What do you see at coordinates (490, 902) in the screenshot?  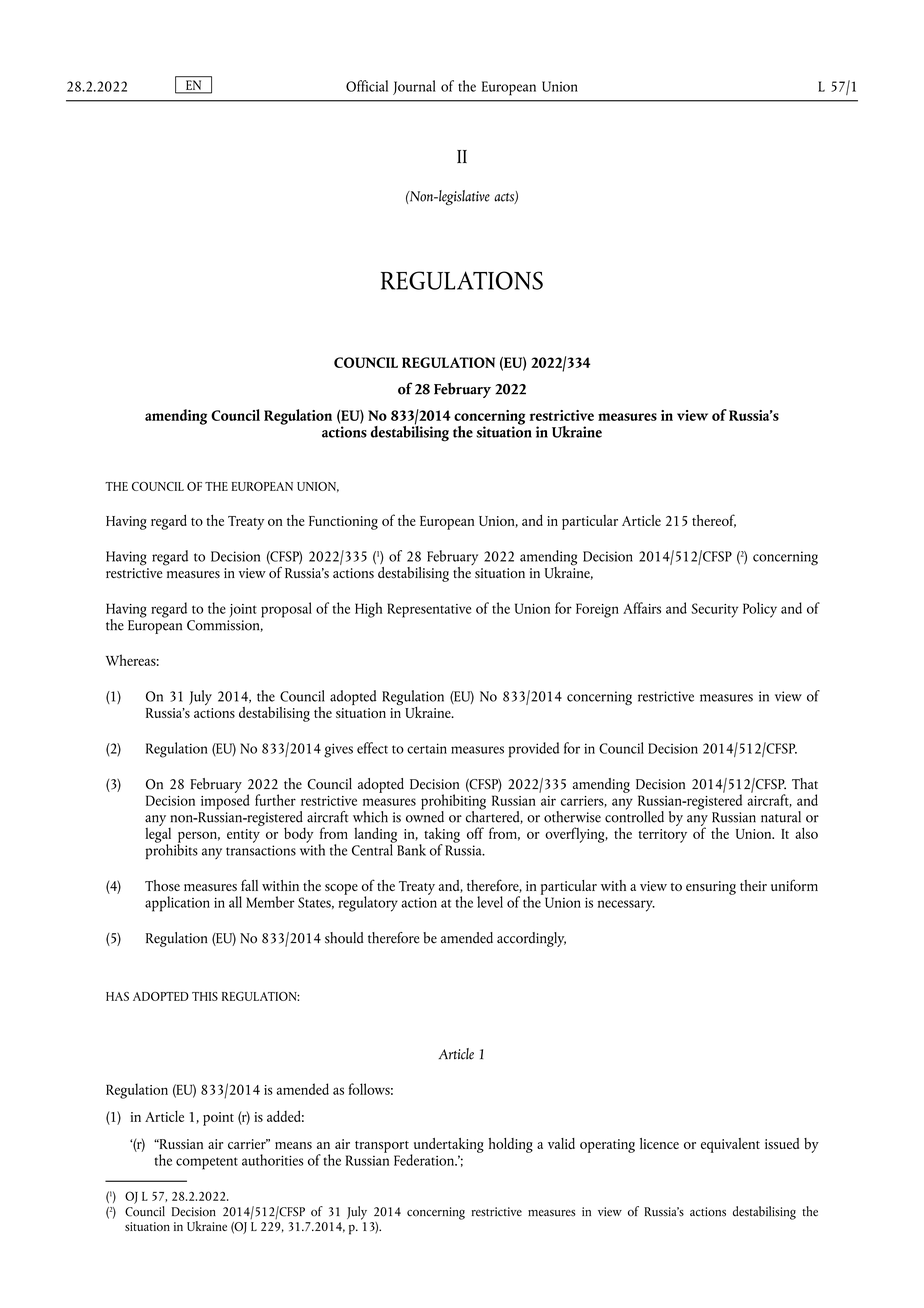 I see `level` at bounding box center [490, 902].
